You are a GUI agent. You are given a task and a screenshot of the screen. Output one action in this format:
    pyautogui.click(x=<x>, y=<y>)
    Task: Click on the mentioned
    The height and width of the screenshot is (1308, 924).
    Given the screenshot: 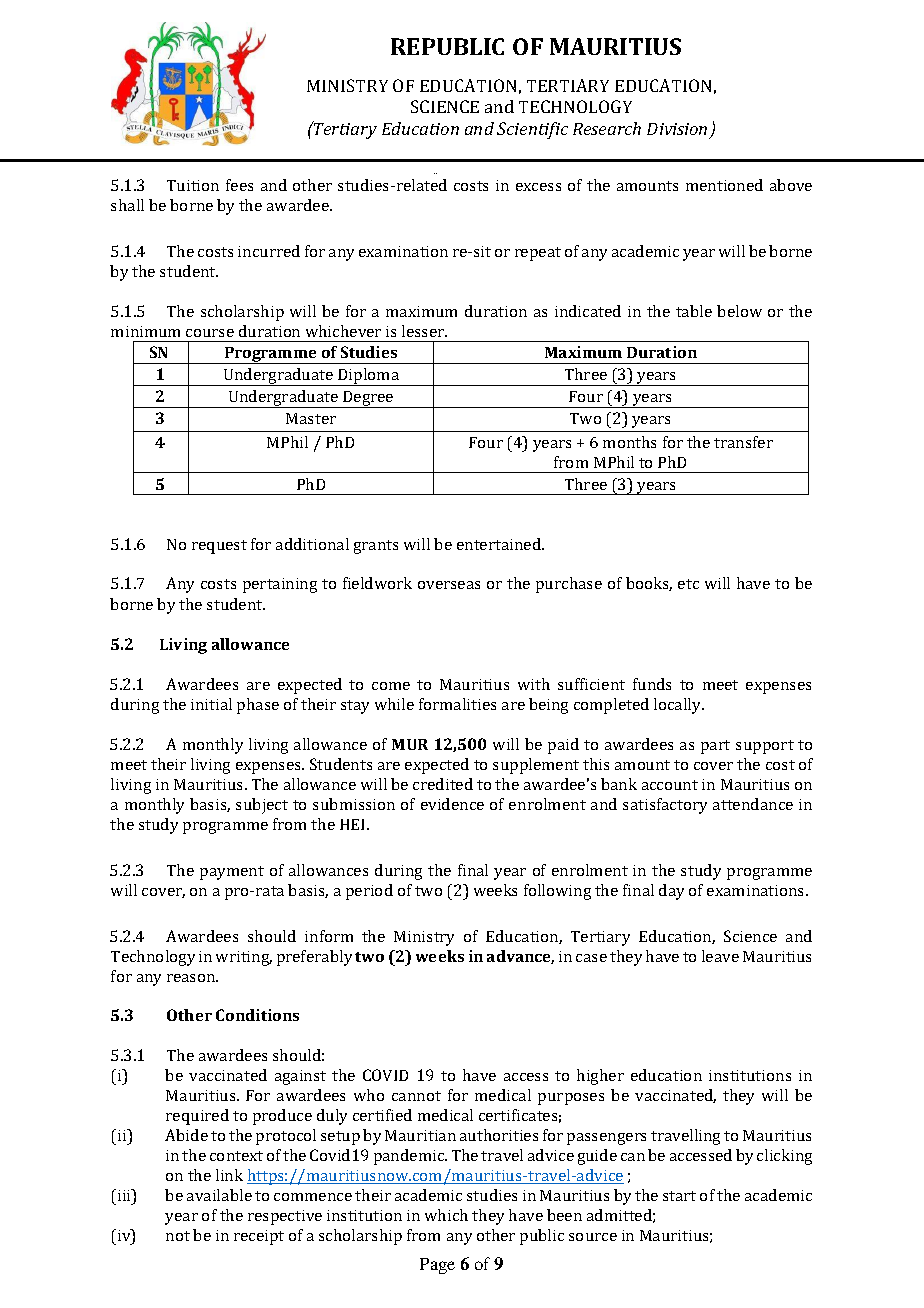 What is the action you would take?
    pyautogui.click(x=724, y=185)
